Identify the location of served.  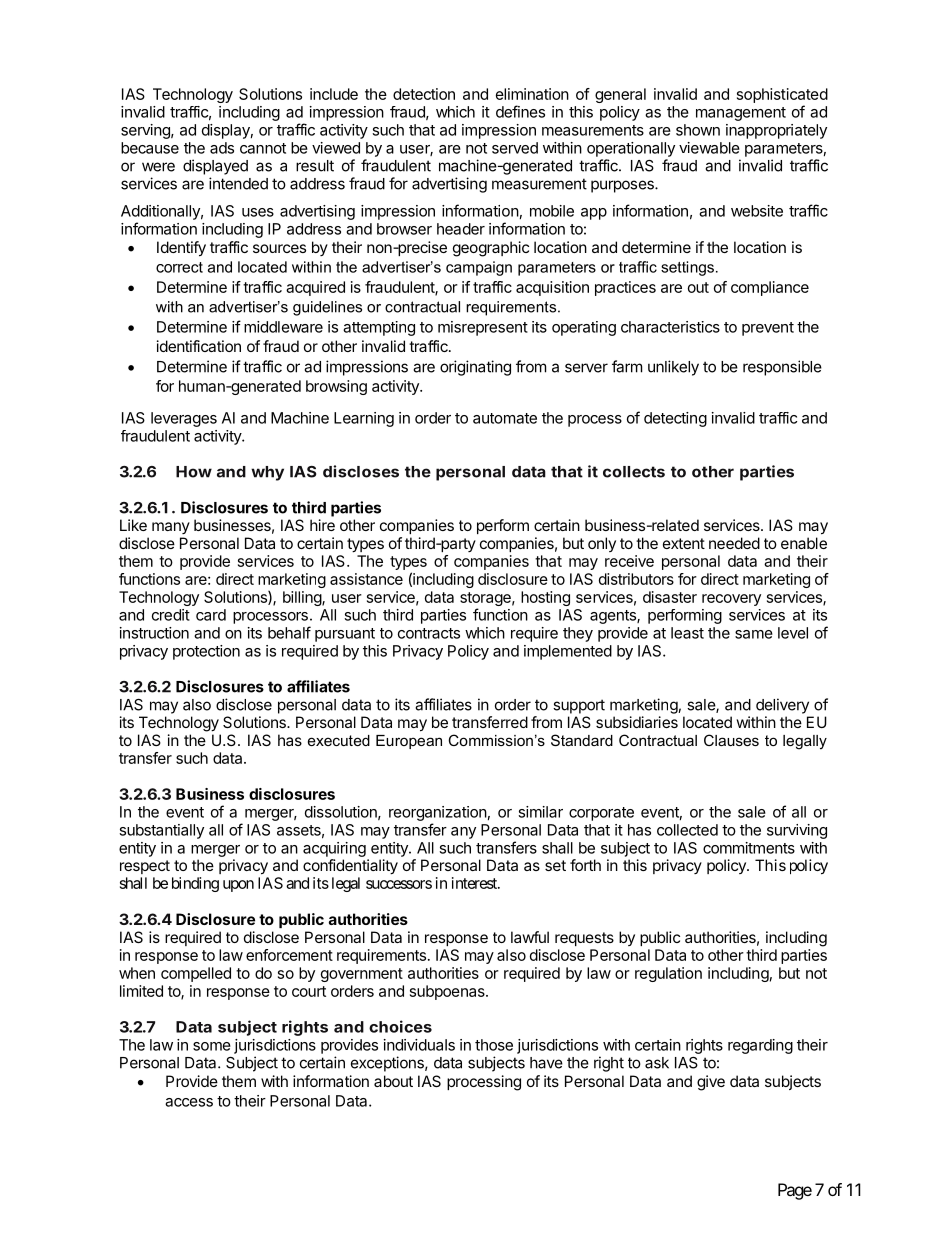
(515, 148).
